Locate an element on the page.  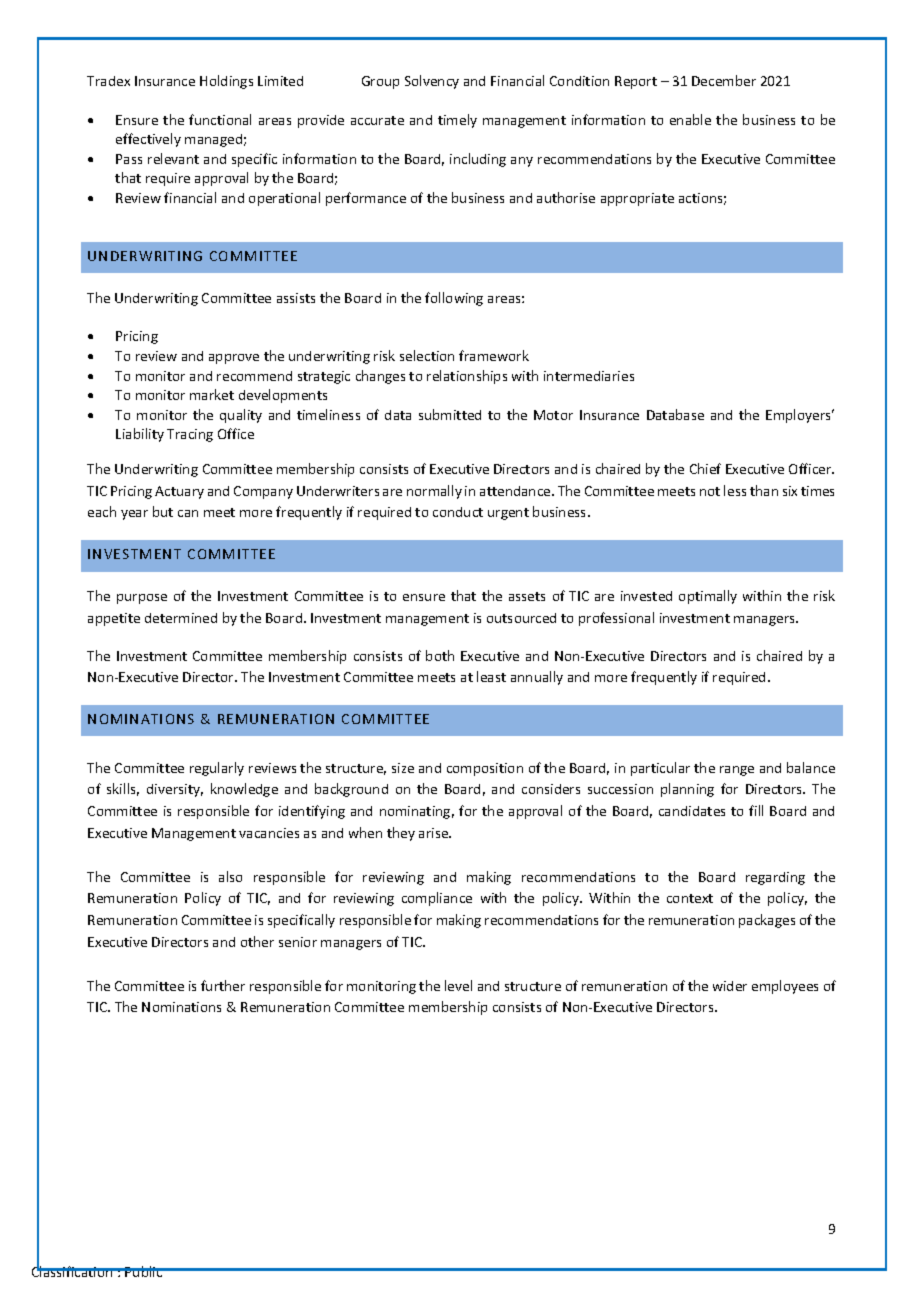
submitted is located at coordinates (450, 414).
